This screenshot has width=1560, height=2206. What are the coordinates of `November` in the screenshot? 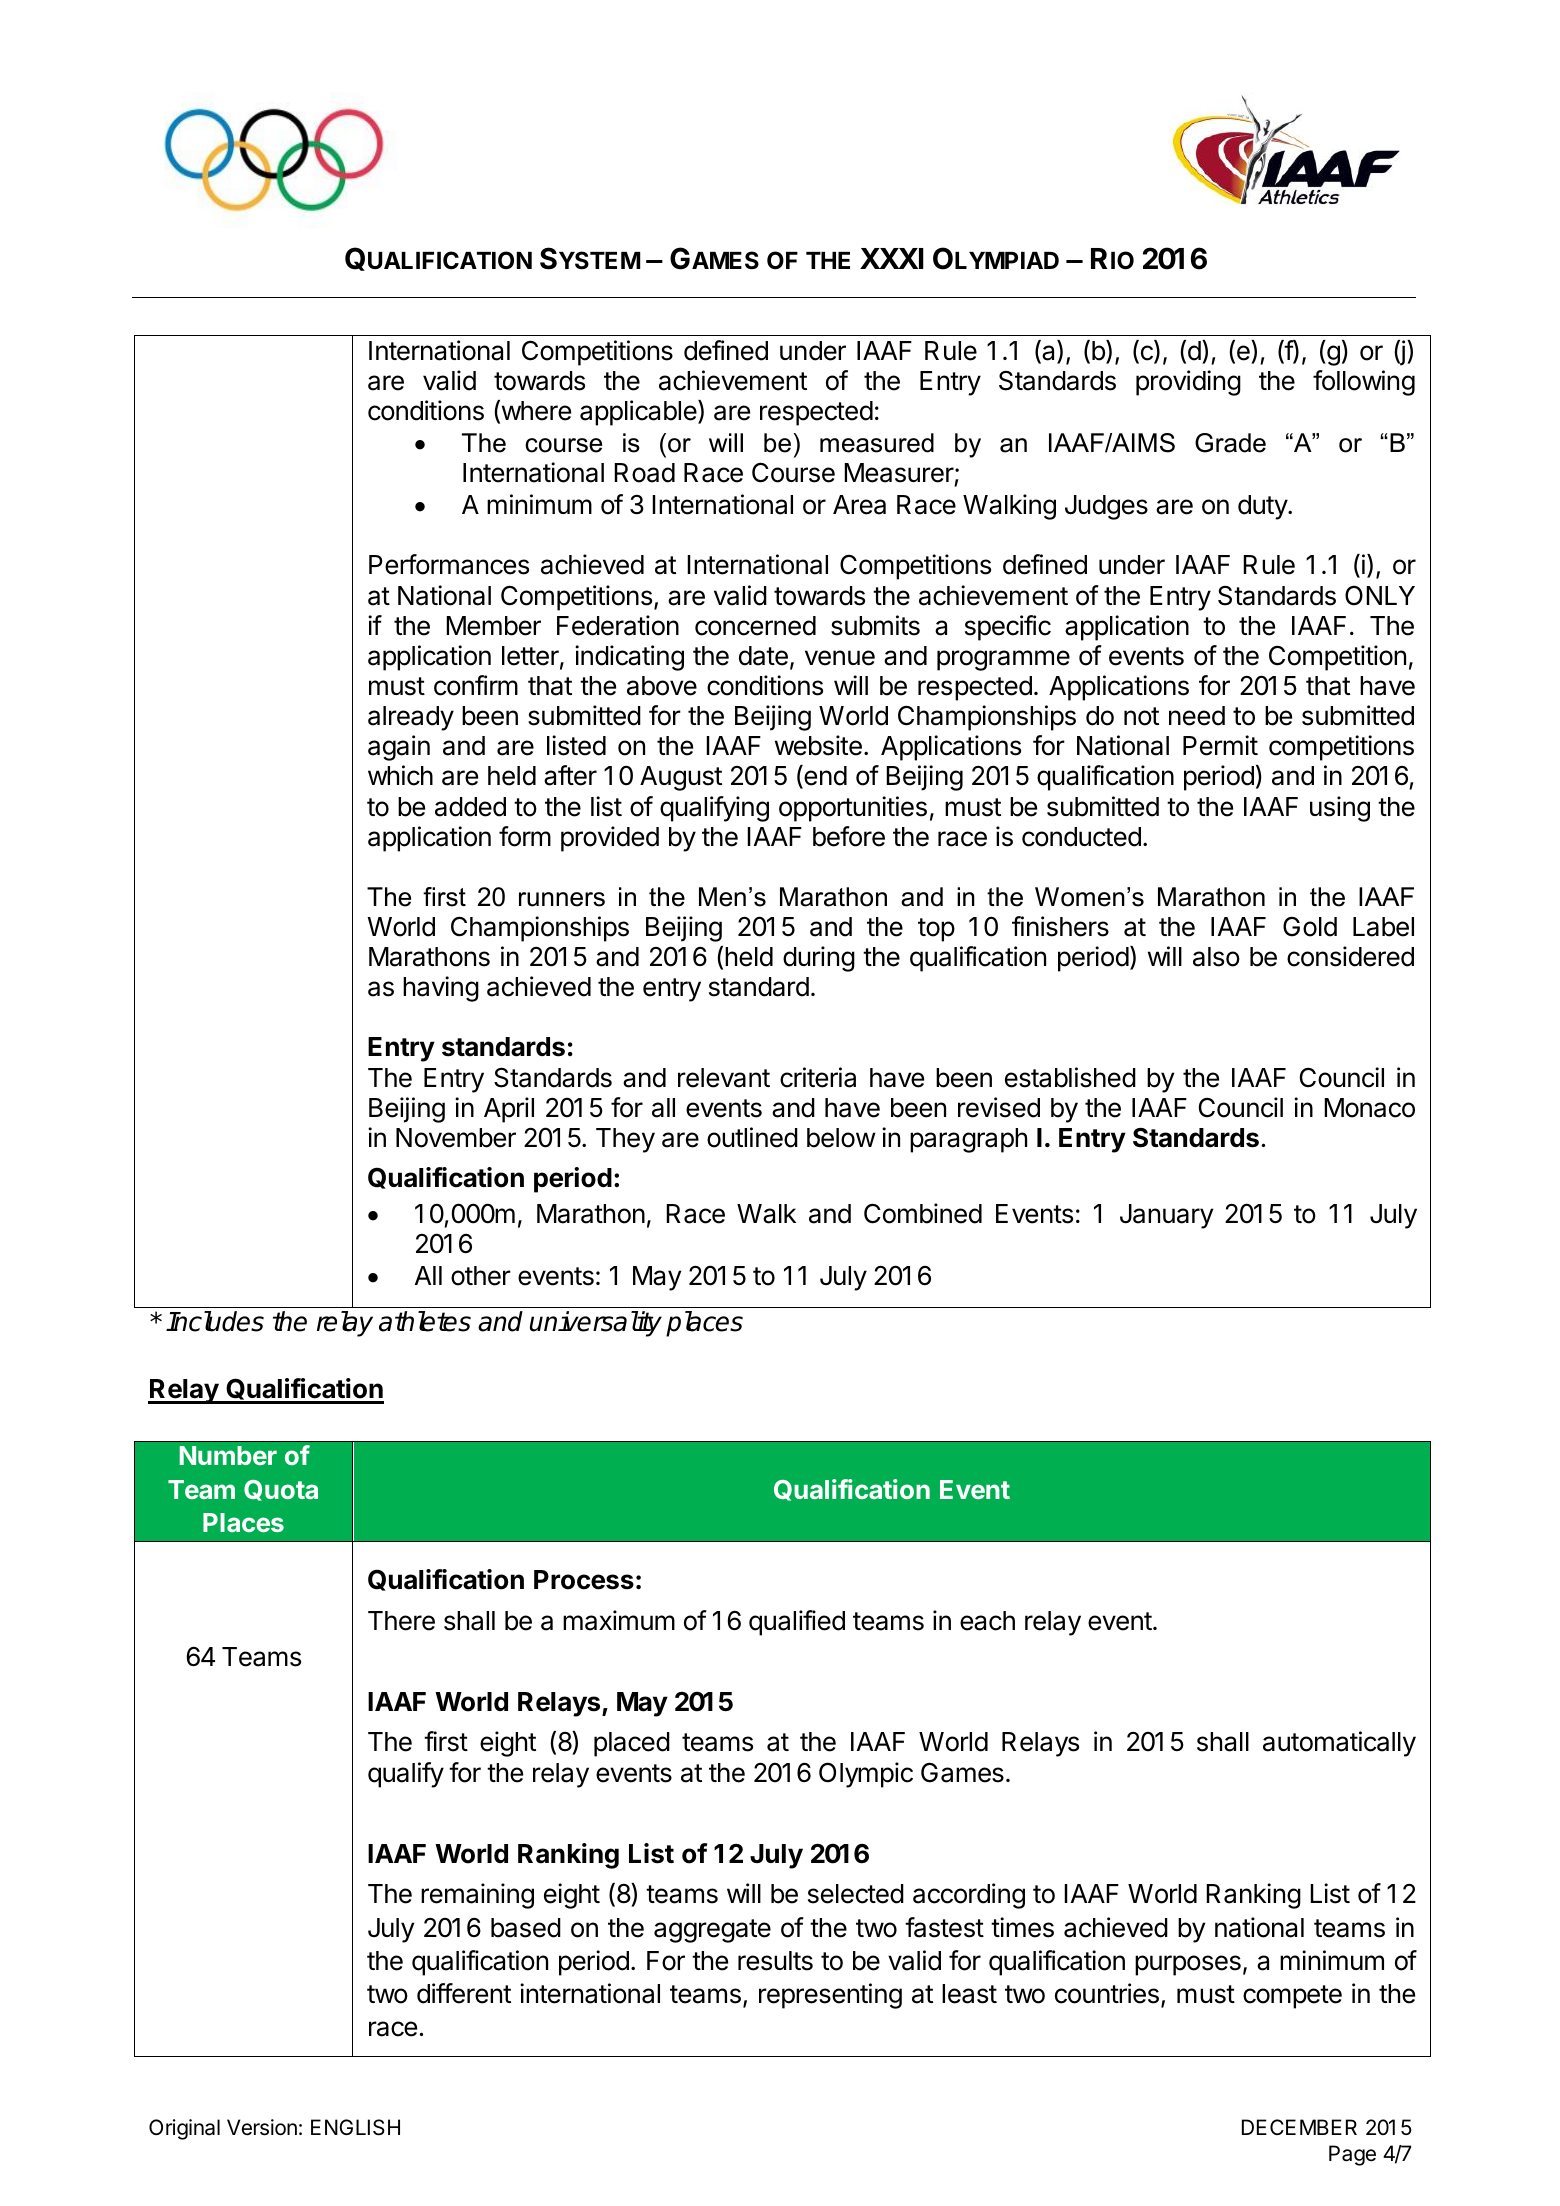 It's located at (456, 1138).
